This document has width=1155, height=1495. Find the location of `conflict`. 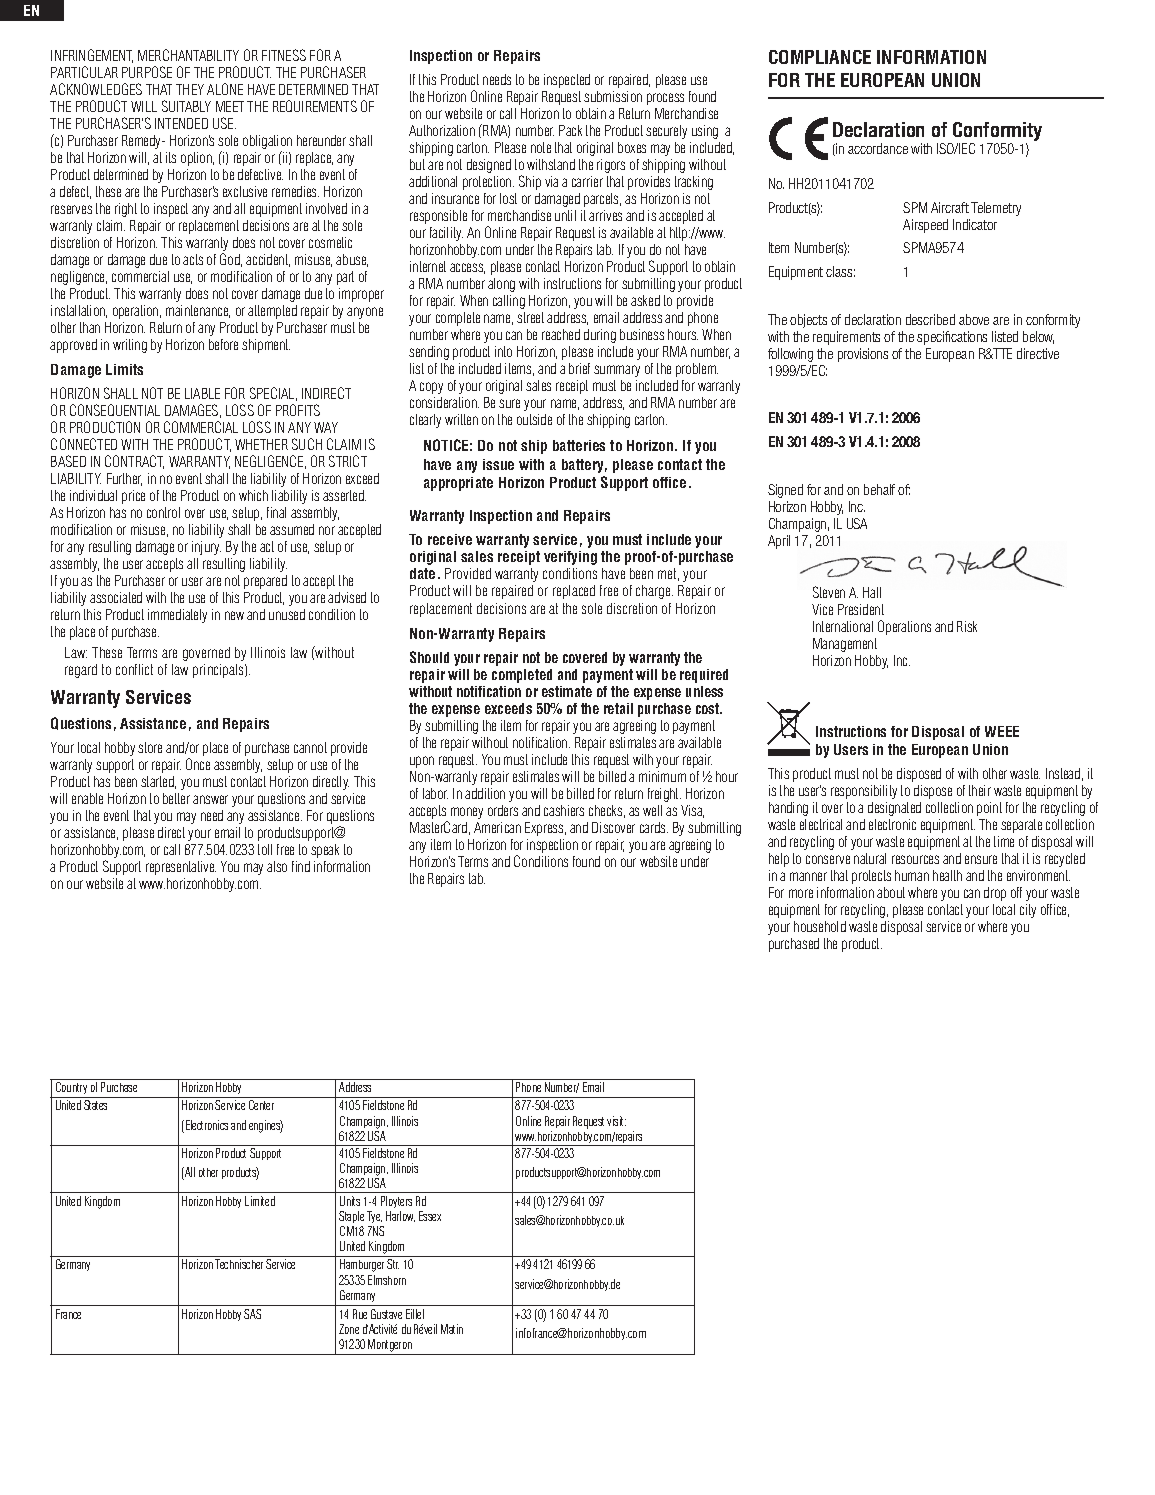

conflict is located at coordinates (134, 669).
